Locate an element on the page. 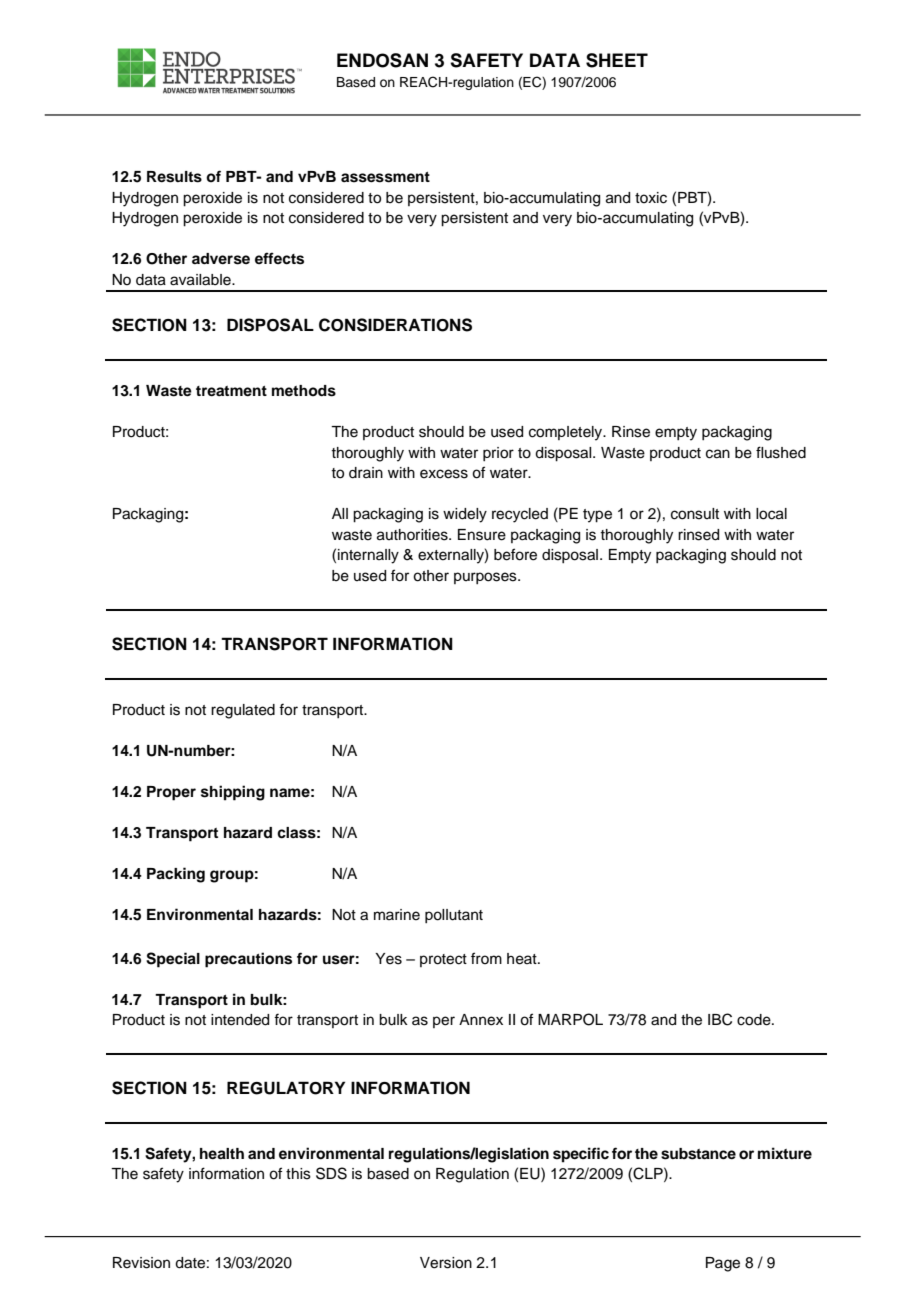 This page has width=924, height=1308. Ensure is located at coordinates (482, 535).
